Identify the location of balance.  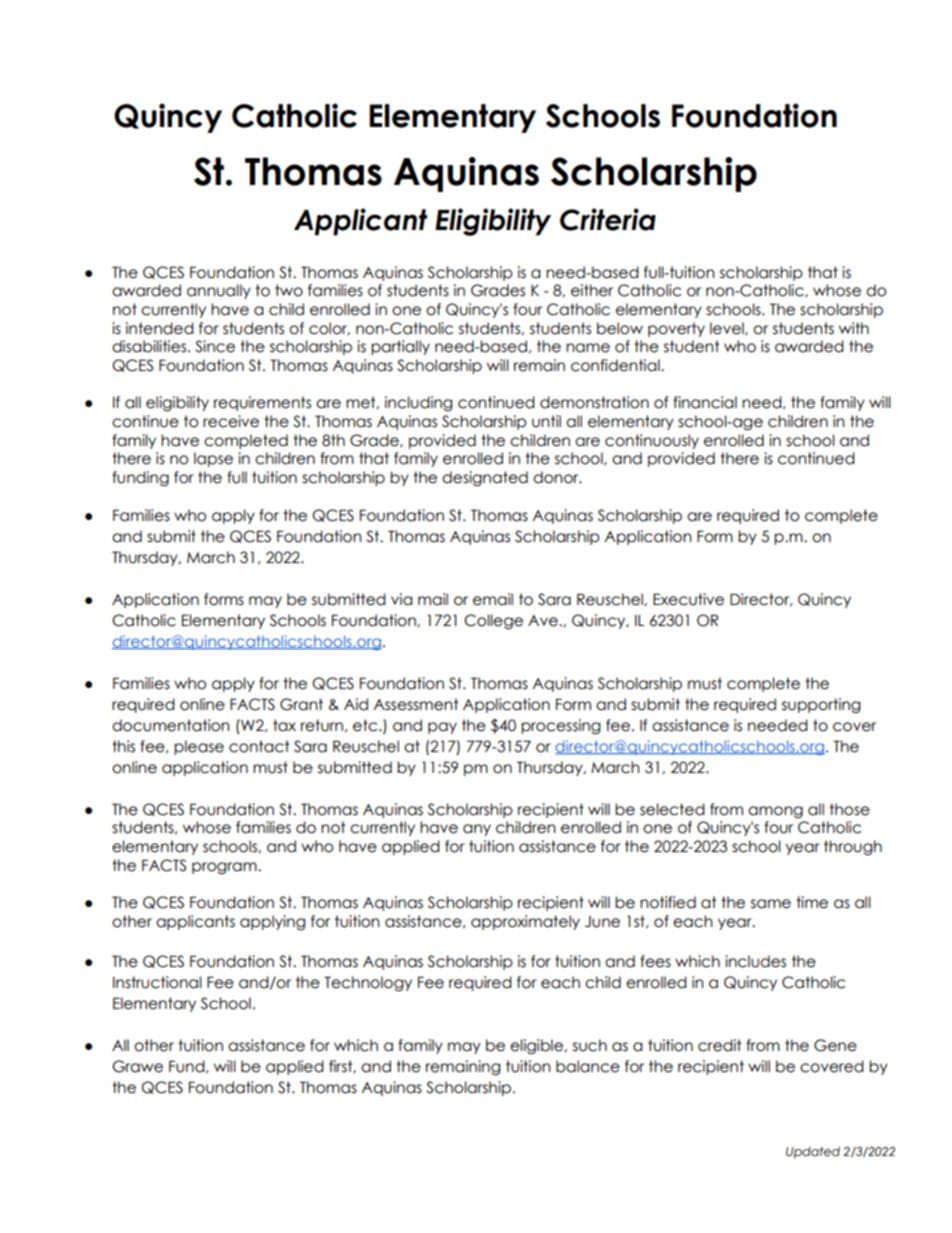
(588, 1066).
